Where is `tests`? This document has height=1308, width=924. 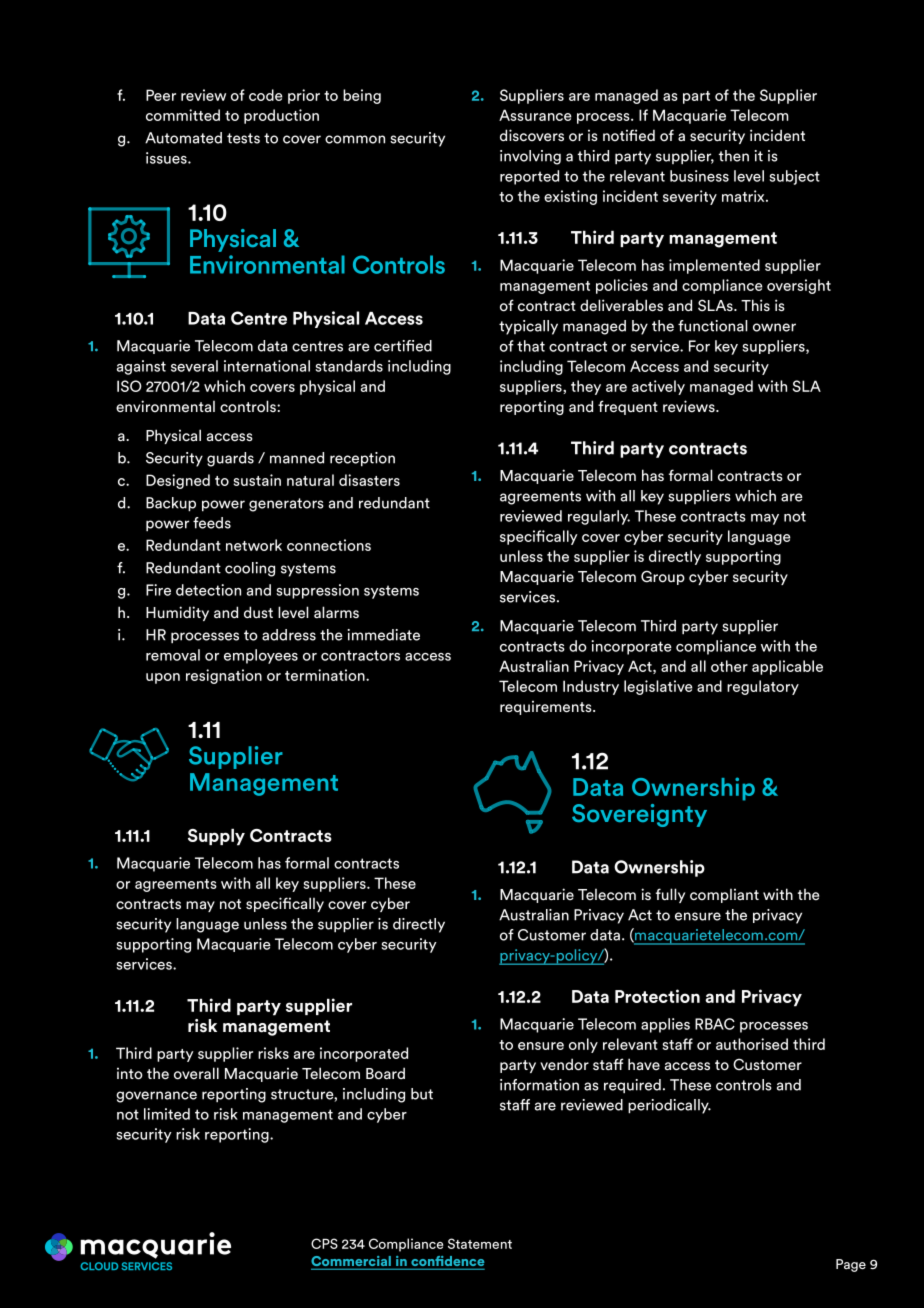
tests is located at coordinates (243, 138).
